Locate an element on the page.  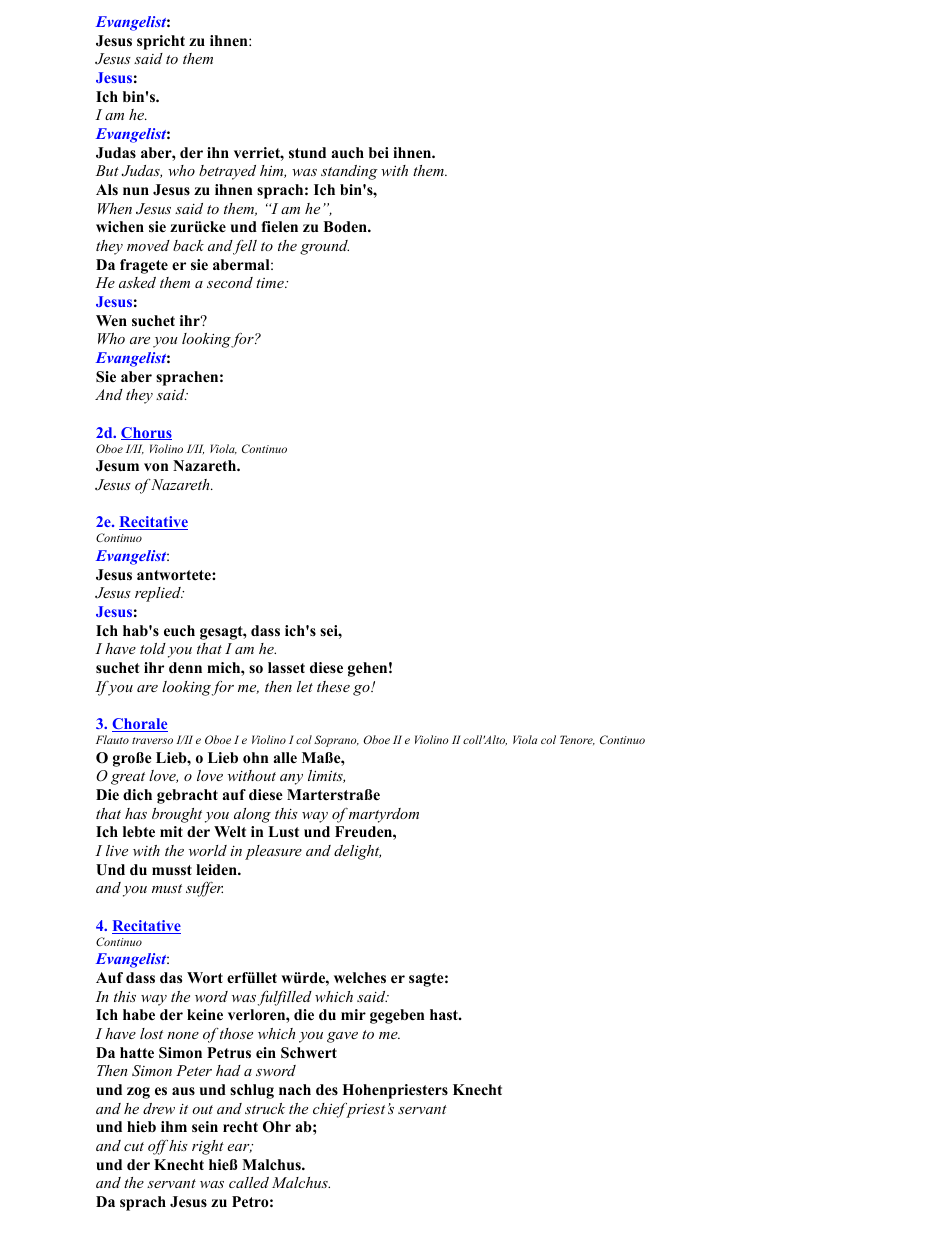
delight is located at coordinates (357, 852).
